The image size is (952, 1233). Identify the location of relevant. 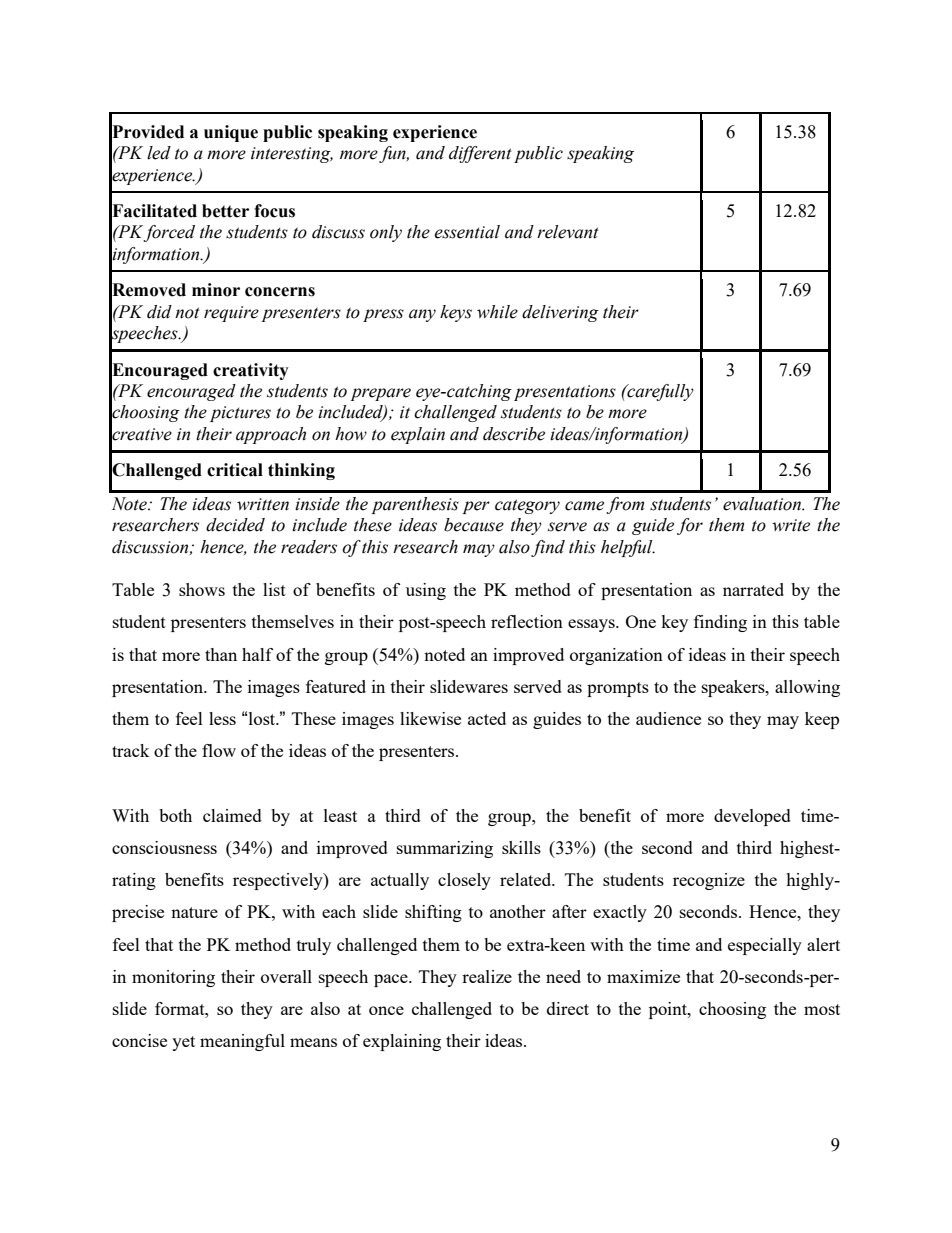
(568, 232).
